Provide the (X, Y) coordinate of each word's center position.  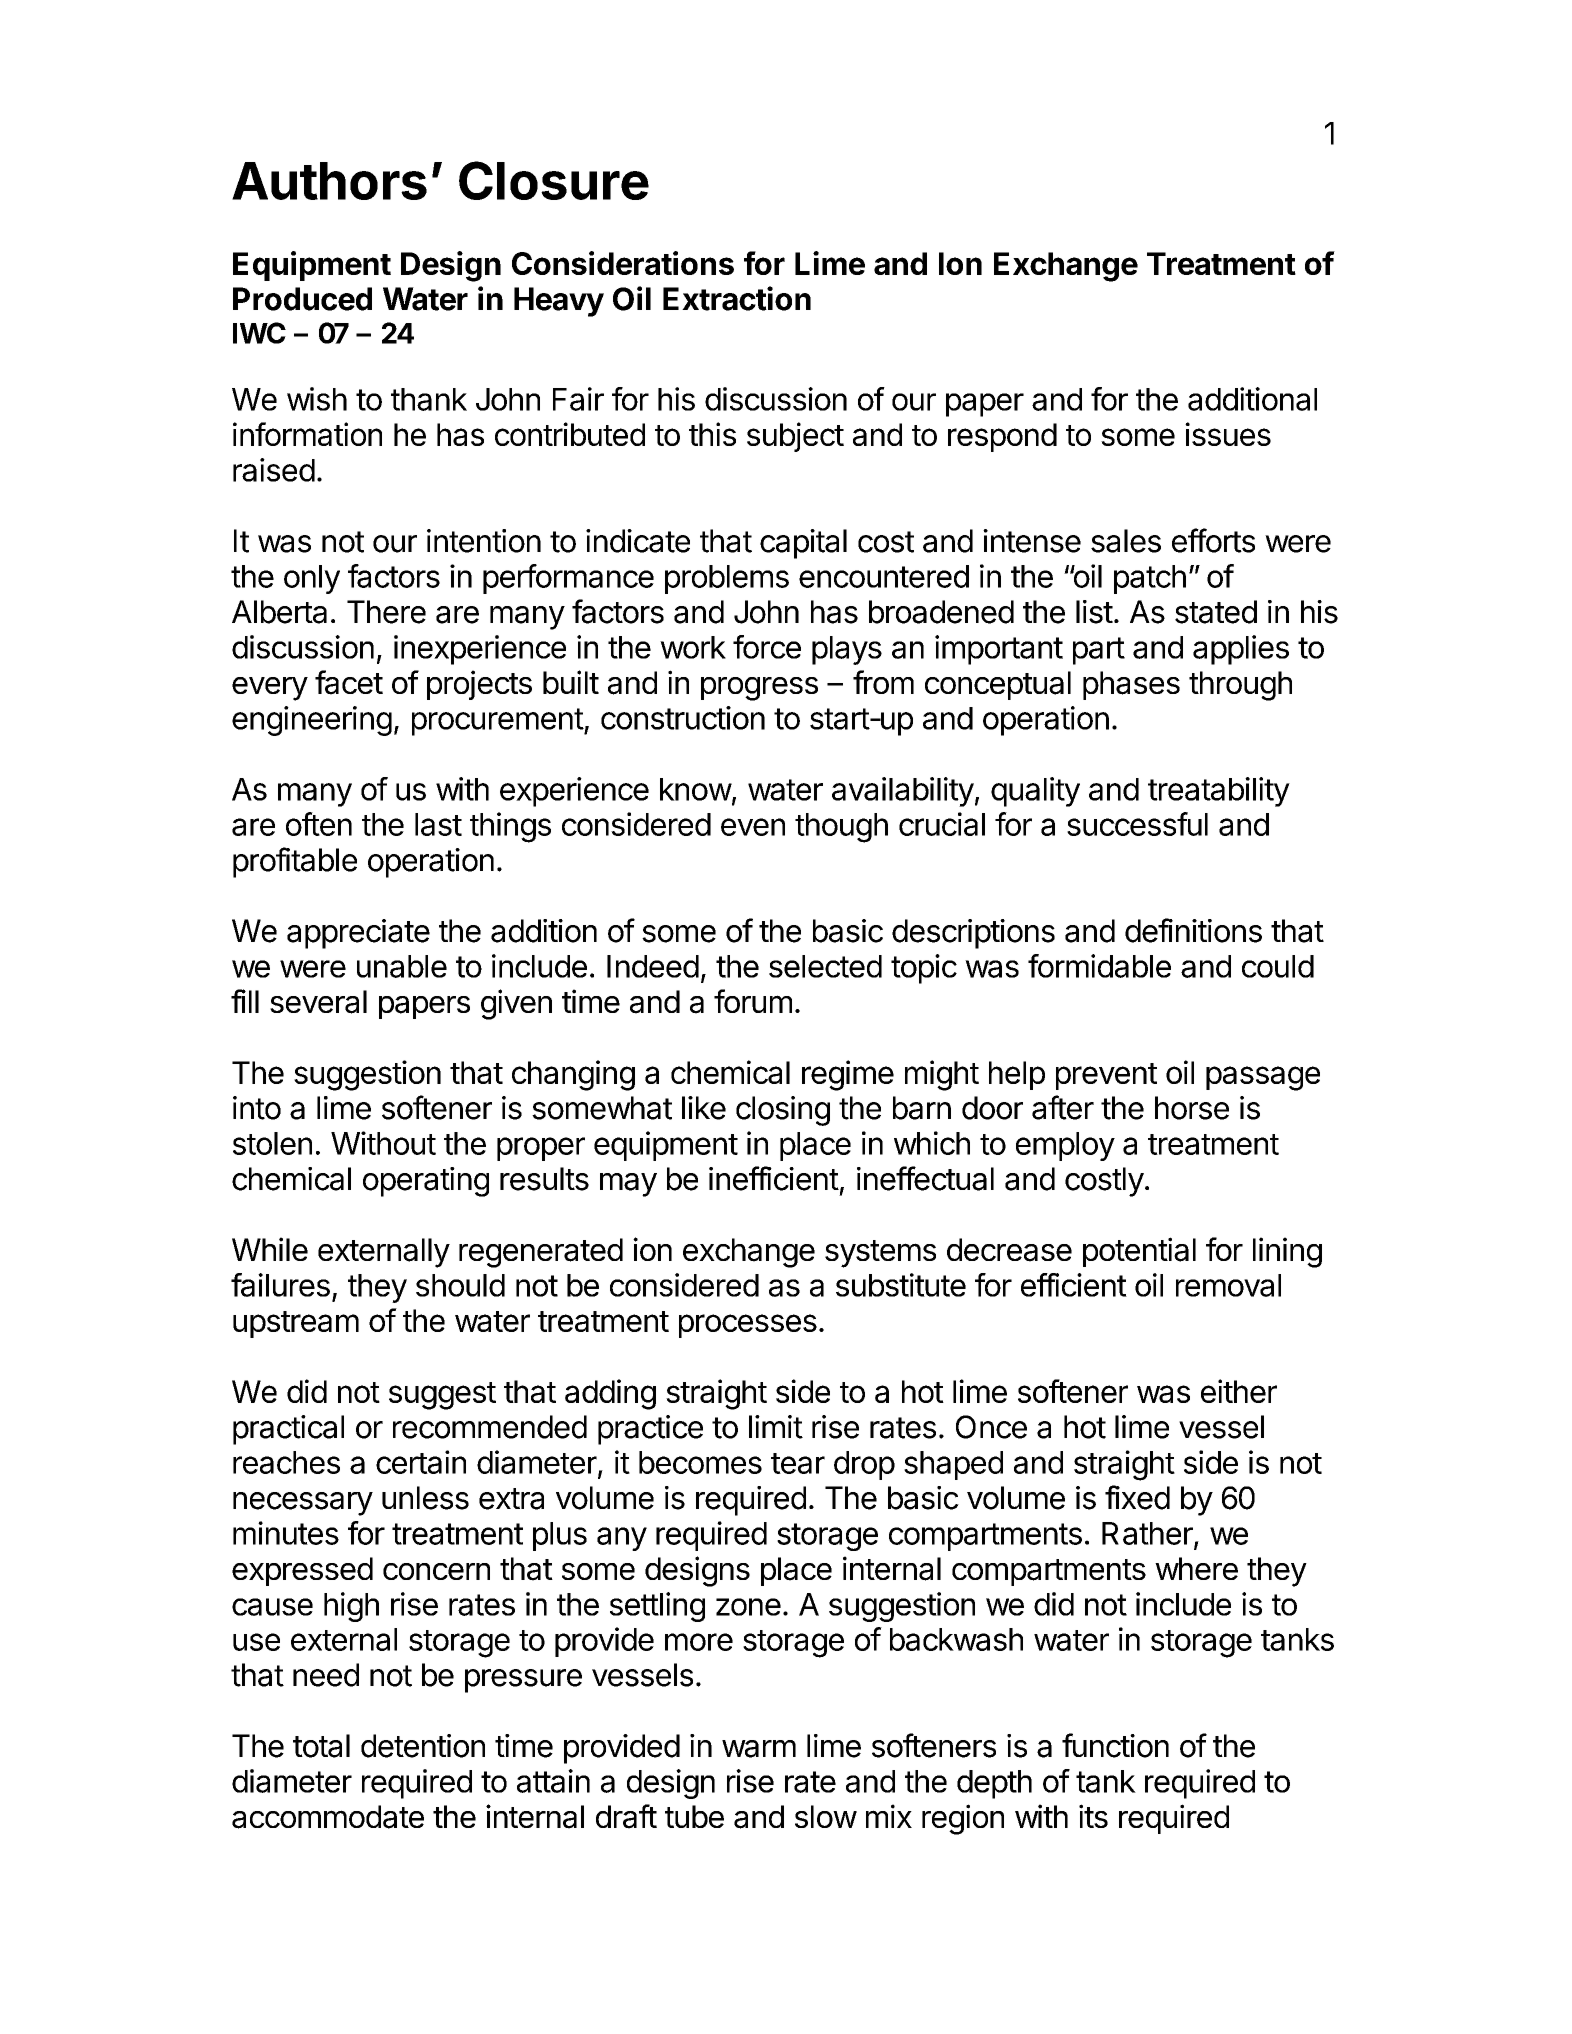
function (1115, 1745)
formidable (1099, 966)
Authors (329, 181)
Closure (554, 180)
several (318, 1002)
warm (759, 1749)
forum (753, 1001)
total (321, 1746)
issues (1228, 434)
